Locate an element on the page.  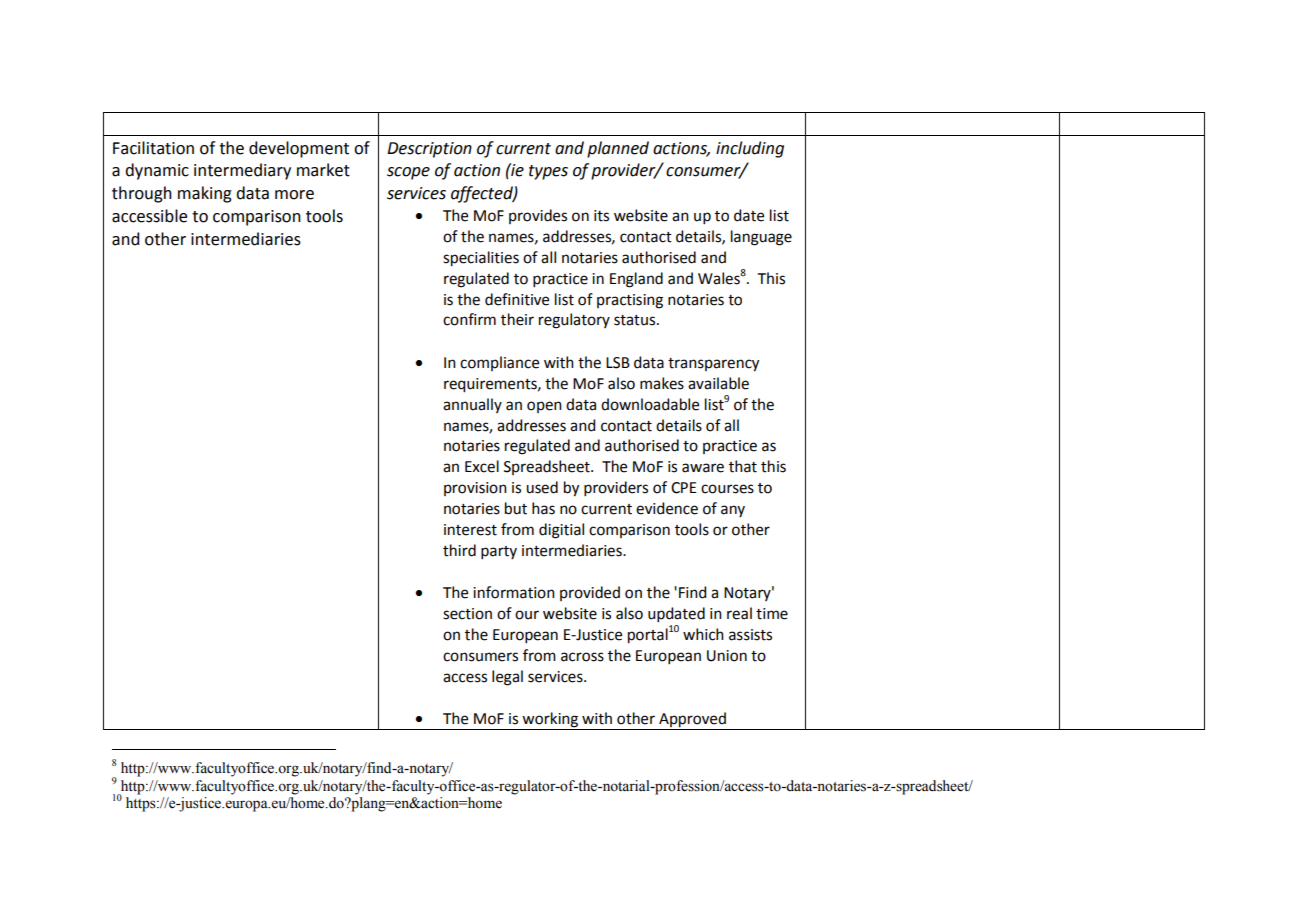
compliance is located at coordinates (499, 363).
